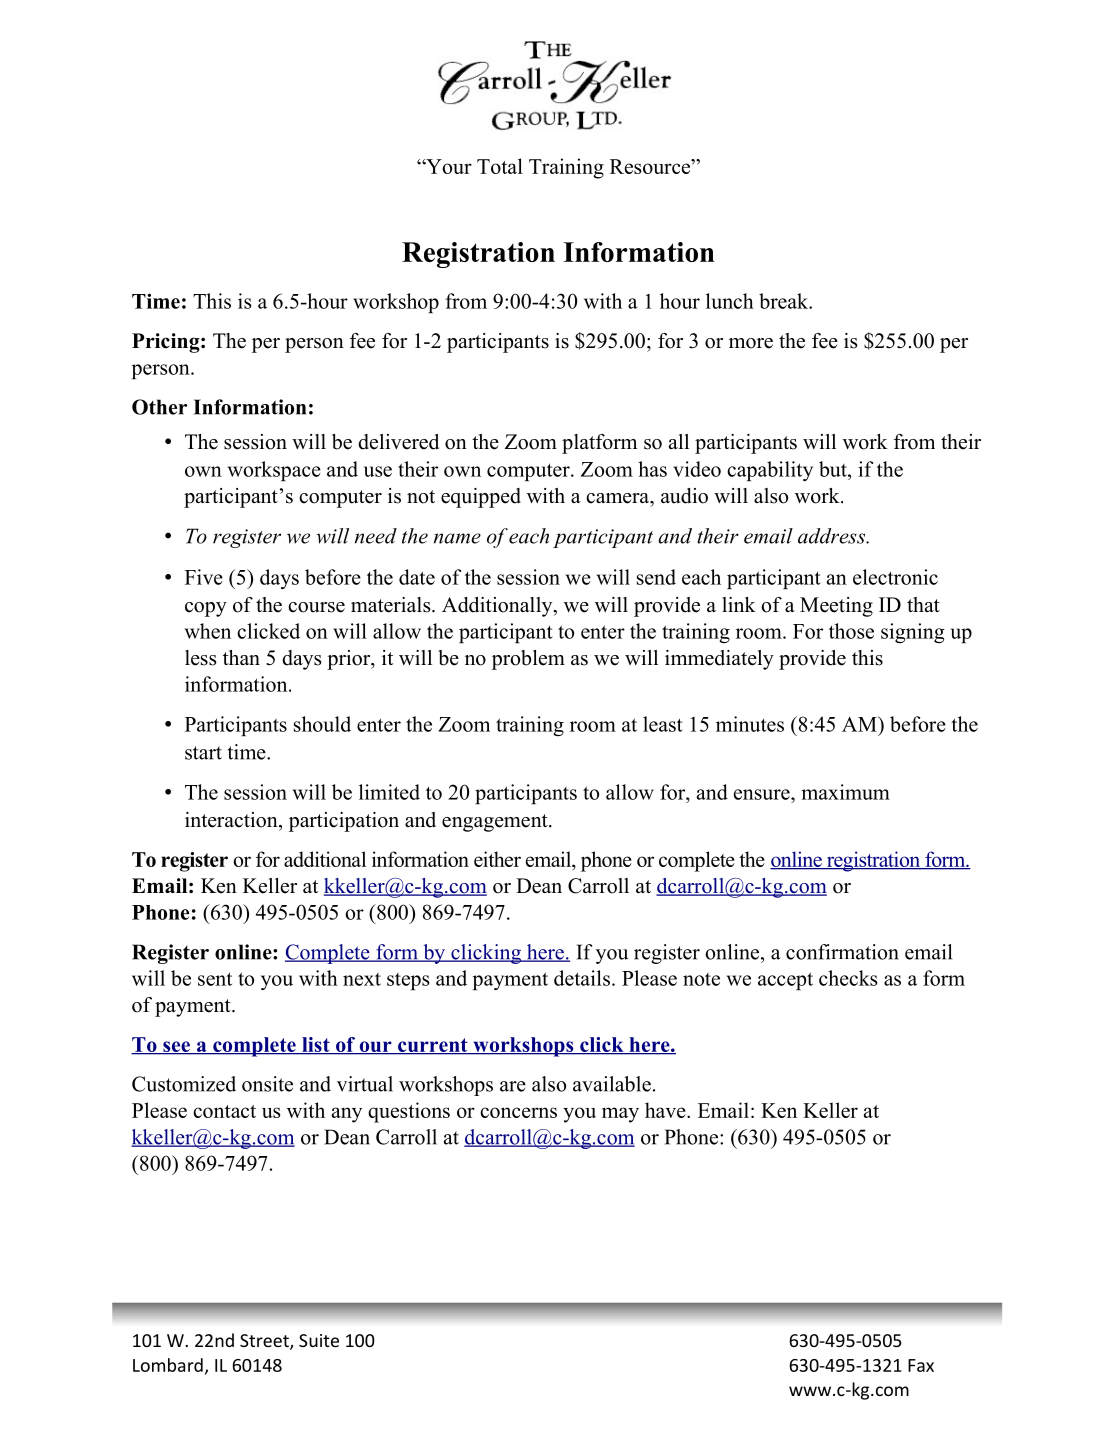  I want to click on Five, so click(204, 577).
